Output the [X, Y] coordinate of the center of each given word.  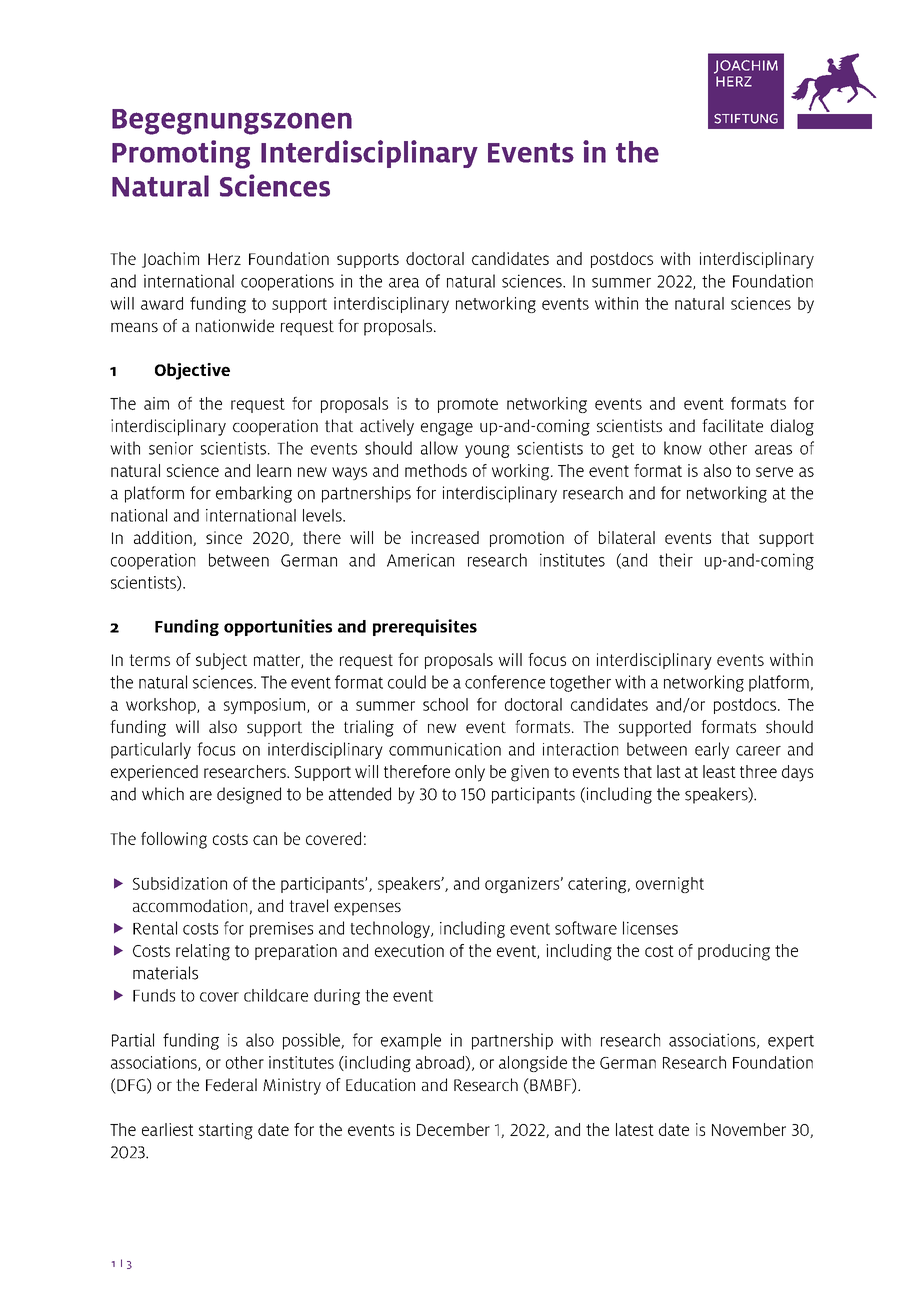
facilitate [732, 425]
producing [734, 952]
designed [249, 795]
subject [221, 661]
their [676, 560]
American [420, 560]
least [719, 771]
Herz [224, 259]
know [683, 448]
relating [203, 952]
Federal [231, 1084]
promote [468, 405]
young [487, 451]
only [470, 773]
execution [409, 950]
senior [171, 448]
